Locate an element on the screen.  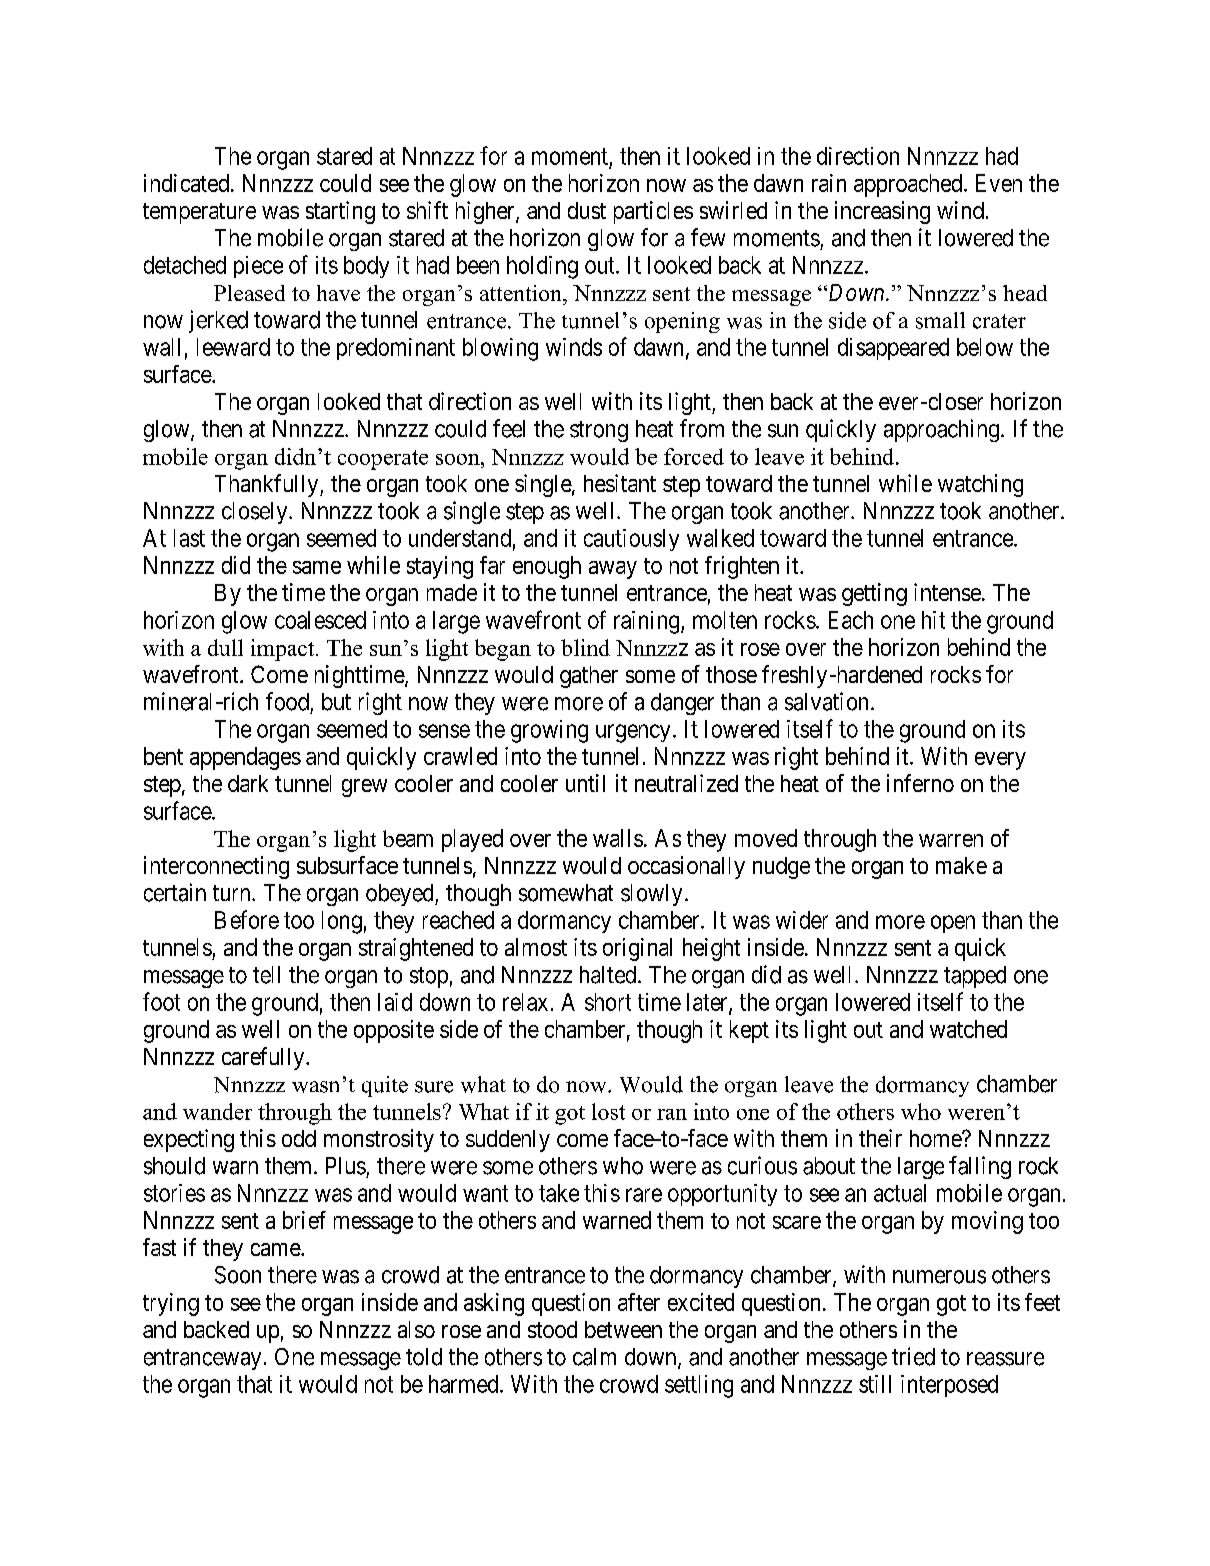
approaching is located at coordinates (941, 430).
